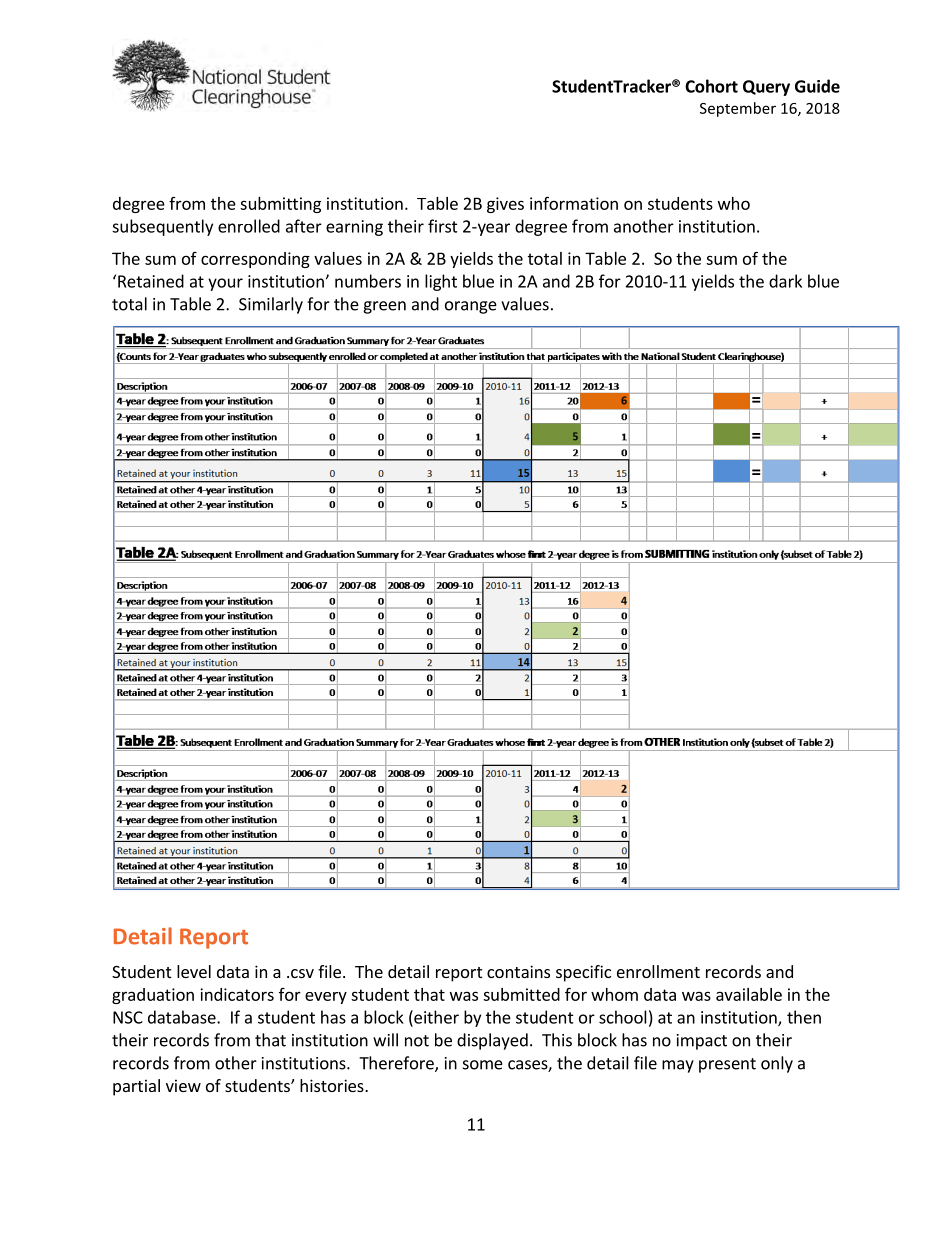 Image resolution: width=952 pixels, height=1233 pixels. What do you see at coordinates (280, 205) in the image?
I see `submitting` at bounding box center [280, 205].
